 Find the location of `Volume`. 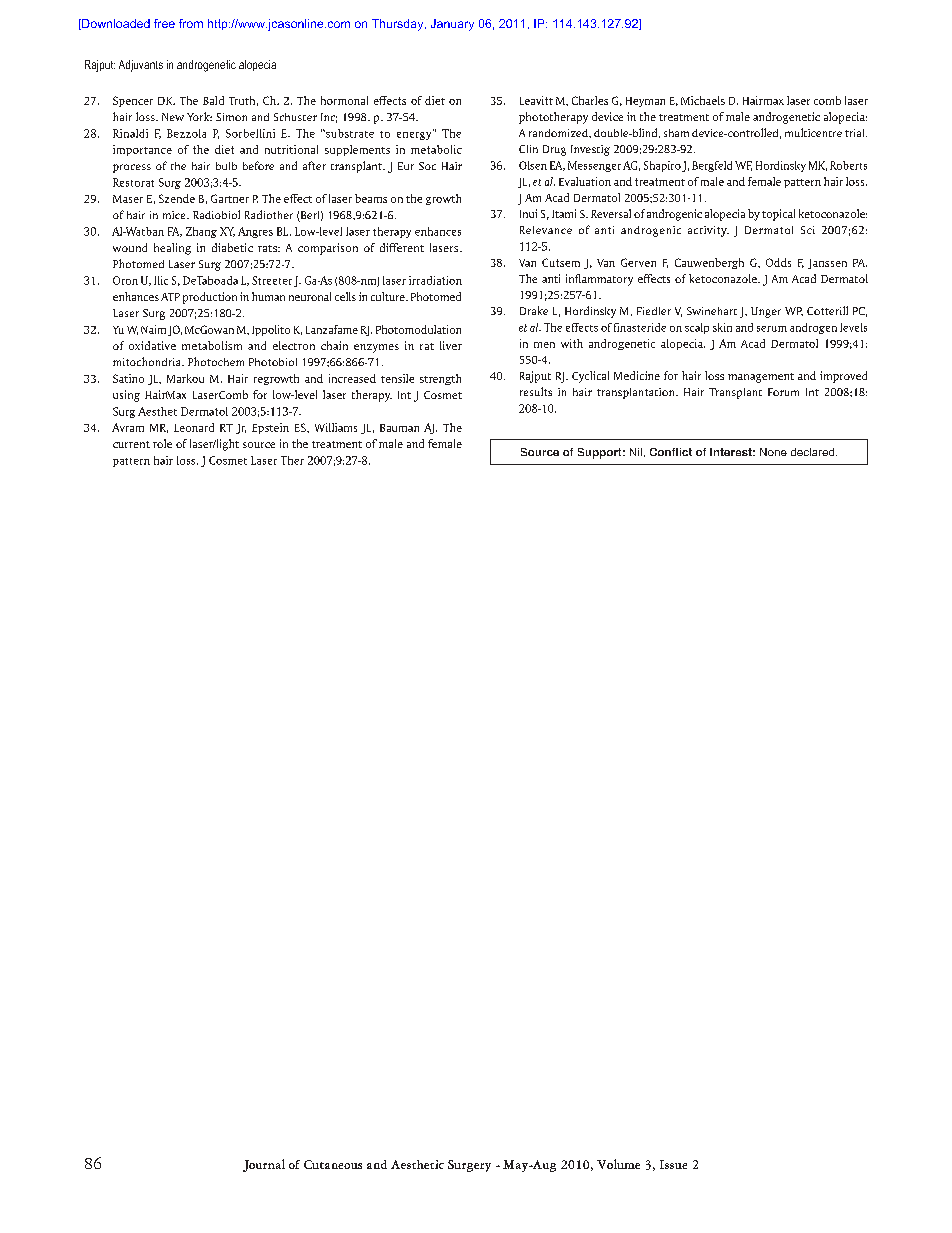

Volume is located at coordinates (618, 1164).
